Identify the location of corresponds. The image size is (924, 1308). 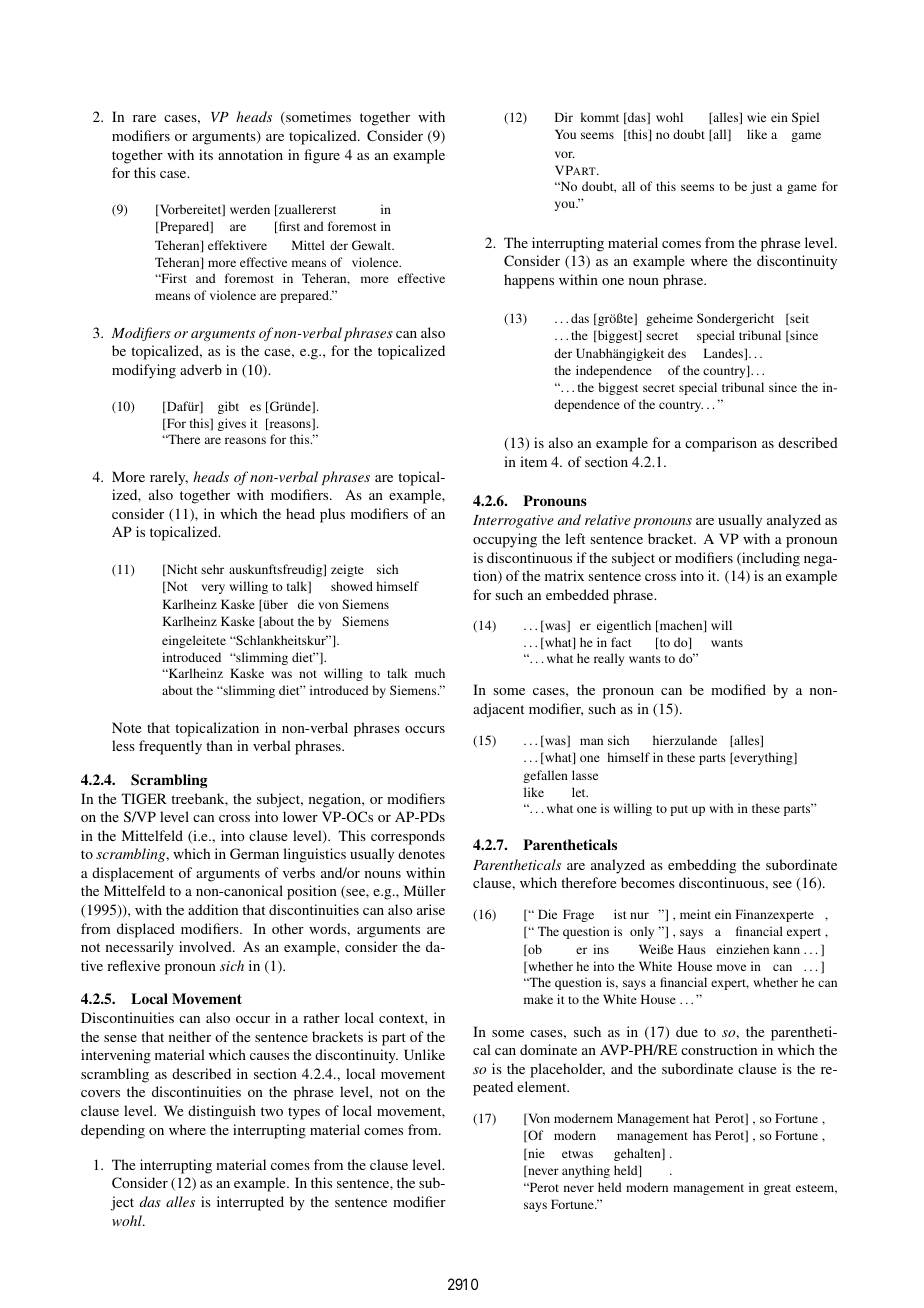
(408, 837).
